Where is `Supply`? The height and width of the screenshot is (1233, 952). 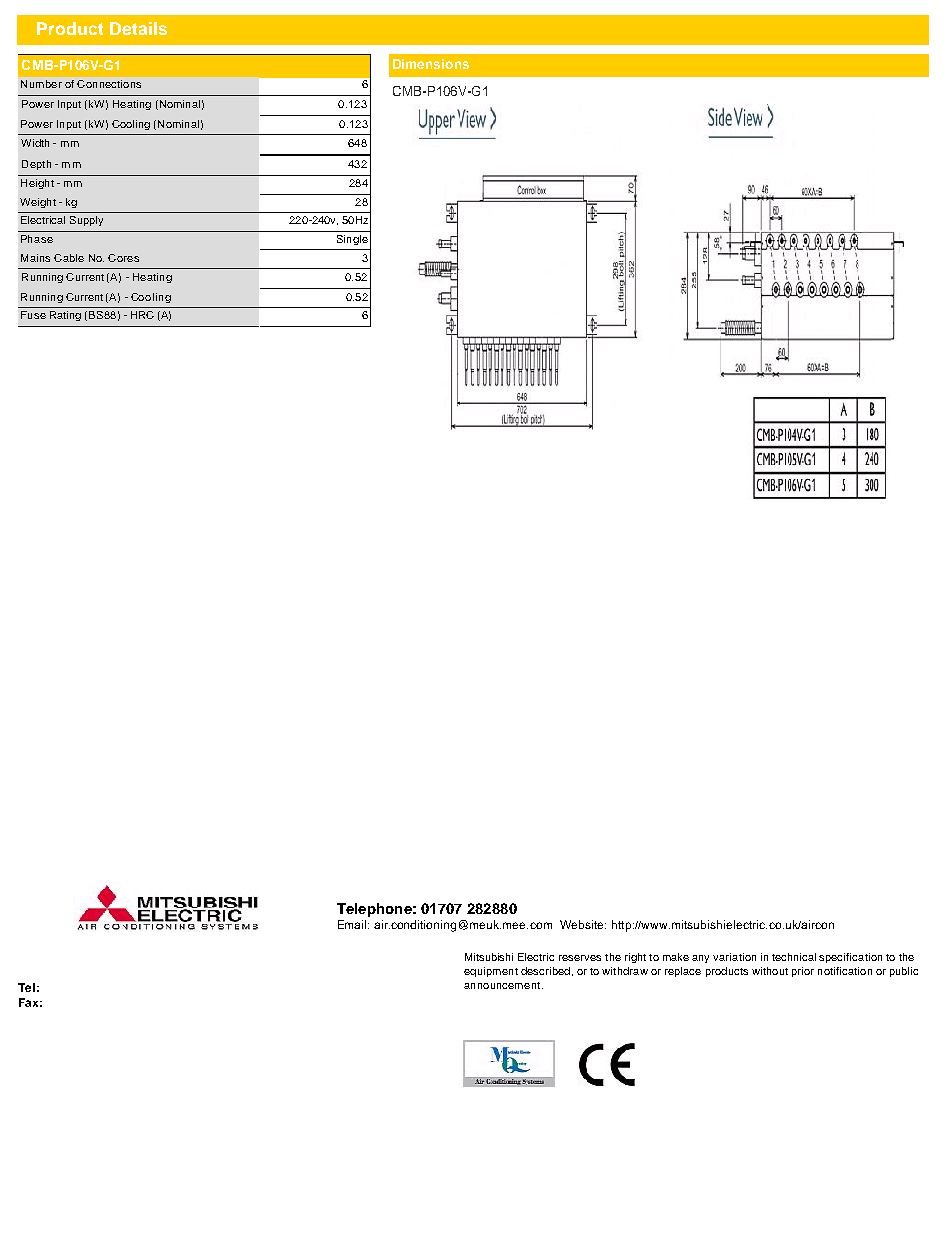
Supply is located at coordinates (86, 221).
